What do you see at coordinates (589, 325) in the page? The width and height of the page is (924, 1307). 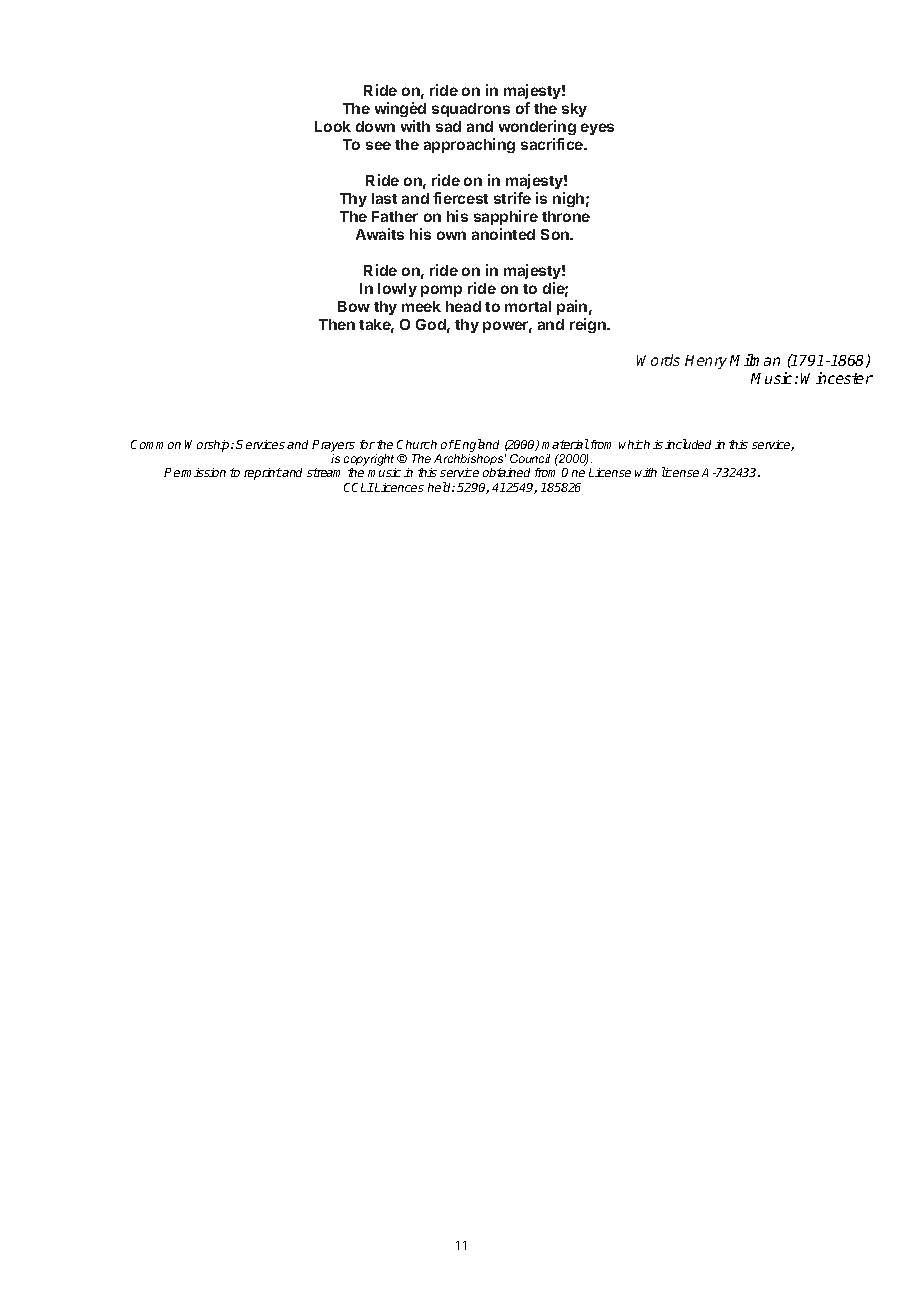 I see `reign` at bounding box center [589, 325].
